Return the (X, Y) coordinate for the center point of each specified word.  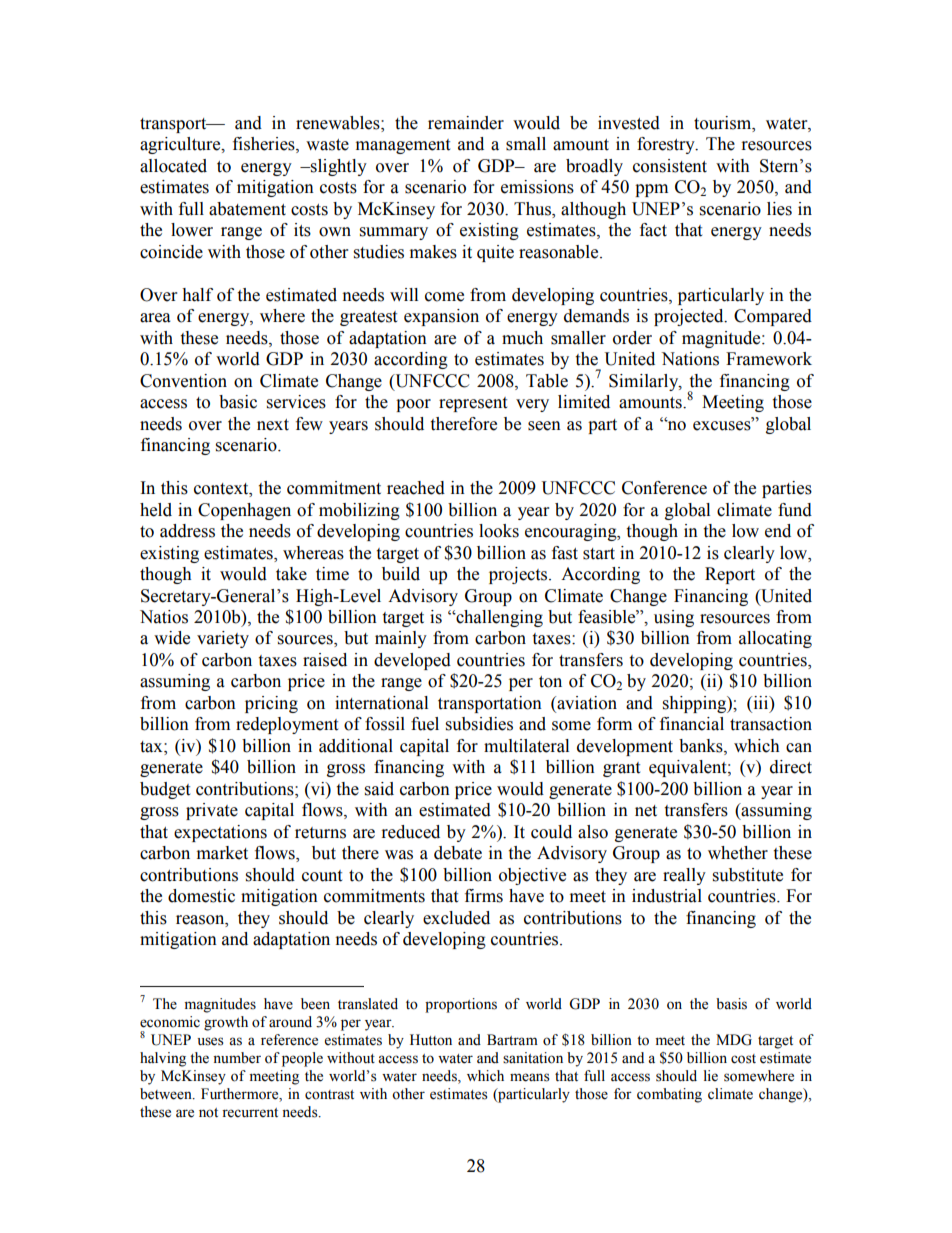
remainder (466, 123)
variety (223, 639)
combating (669, 1095)
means (530, 1077)
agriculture (181, 145)
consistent (670, 166)
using (674, 618)
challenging (498, 618)
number (237, 1058)
